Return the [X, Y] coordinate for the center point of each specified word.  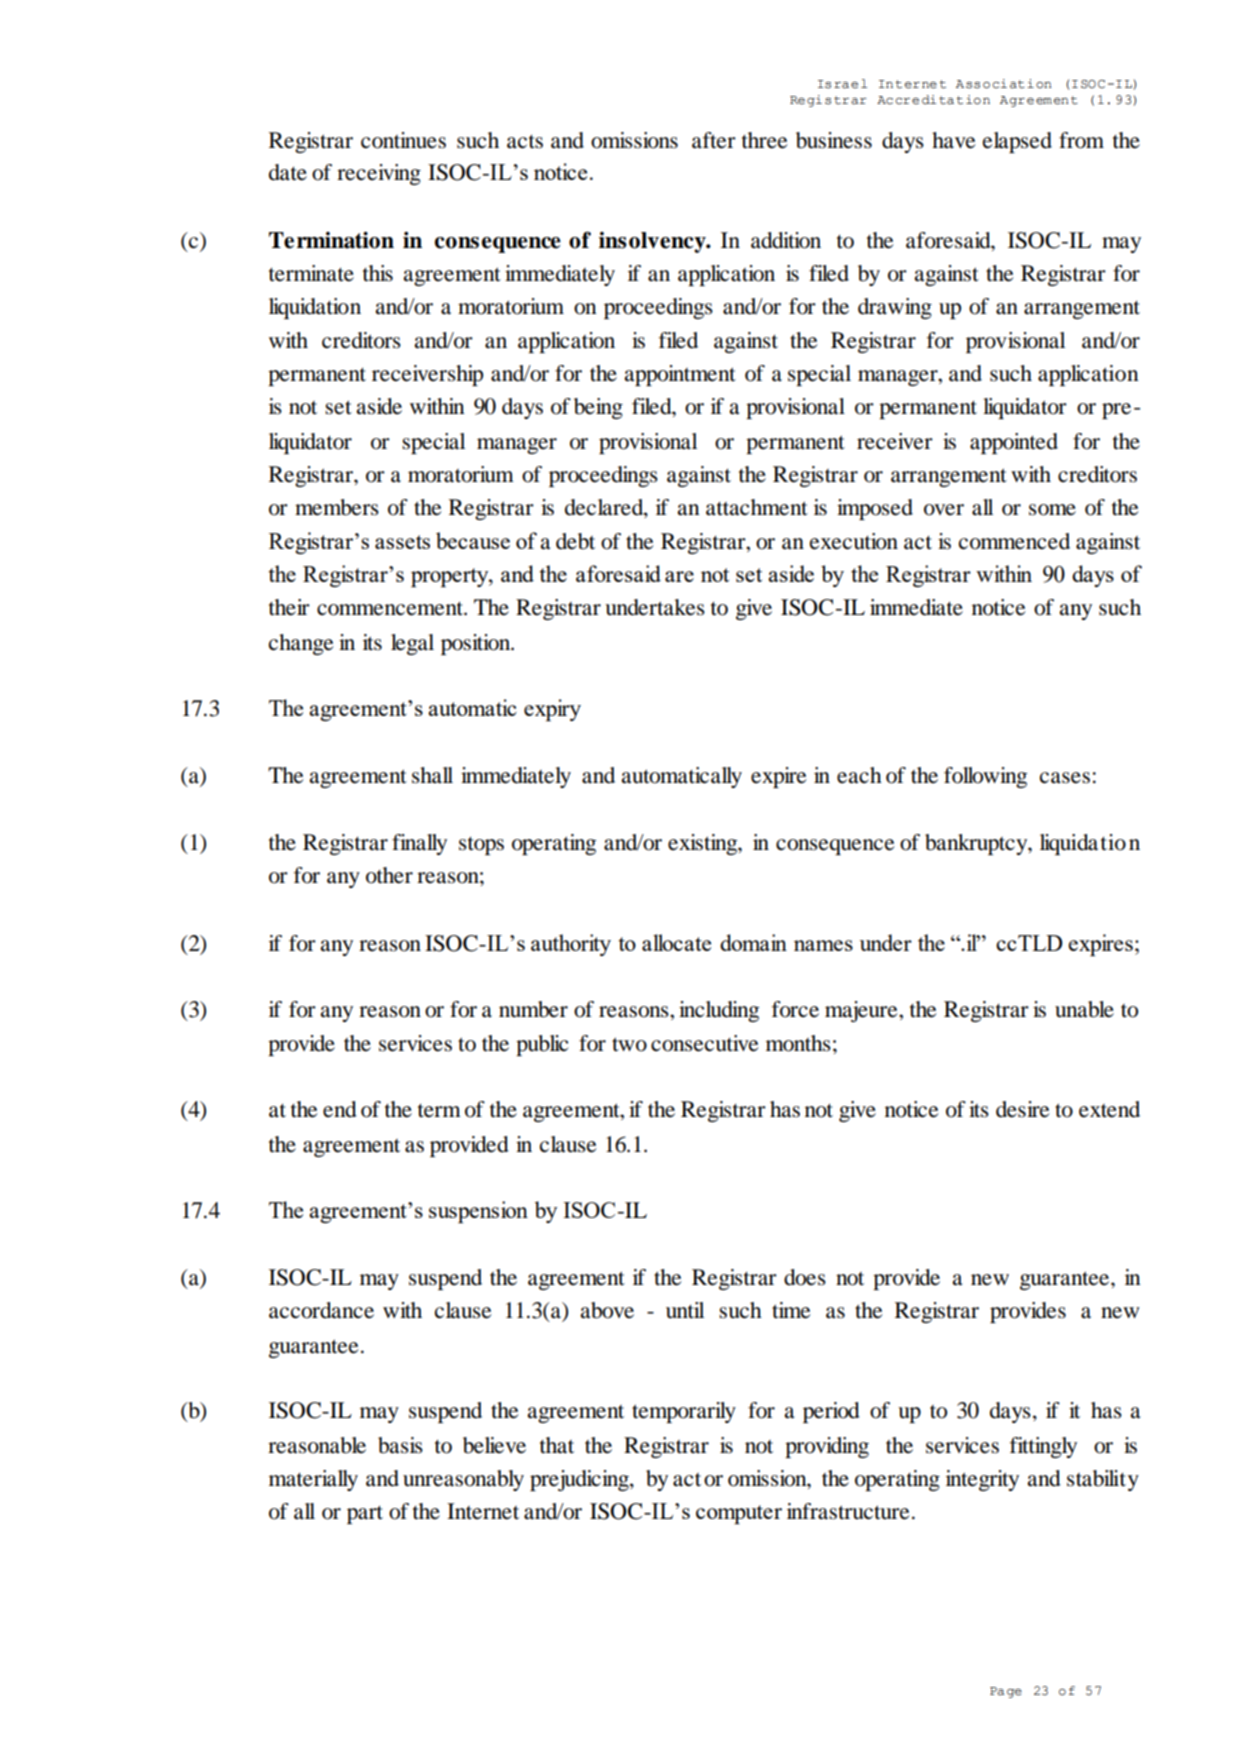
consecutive [705, 1043]
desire [1023, 1109]
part [365, 1514]
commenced [1014, 541]
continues [403, 140]
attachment [757, 507]
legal [412, 644]
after [714, 140]
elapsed [1017, 142]
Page [1006, 1692]
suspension [478, 1212]
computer [739, 1514]
